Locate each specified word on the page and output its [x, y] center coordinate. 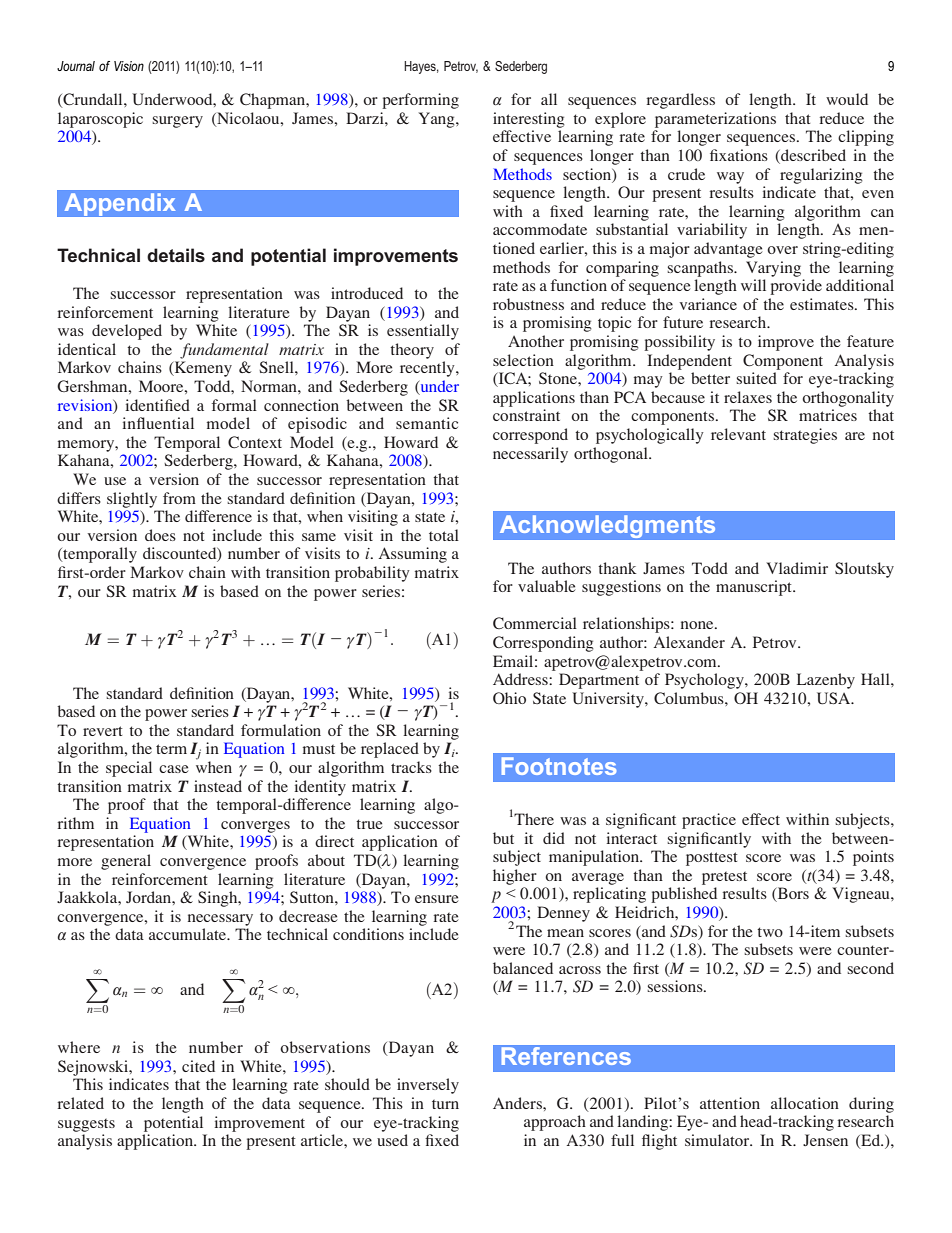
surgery [177, 122]
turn [445, 1104]
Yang [438, 120]
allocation [805, 1103]
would [847, 99]
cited [198, 1066]
